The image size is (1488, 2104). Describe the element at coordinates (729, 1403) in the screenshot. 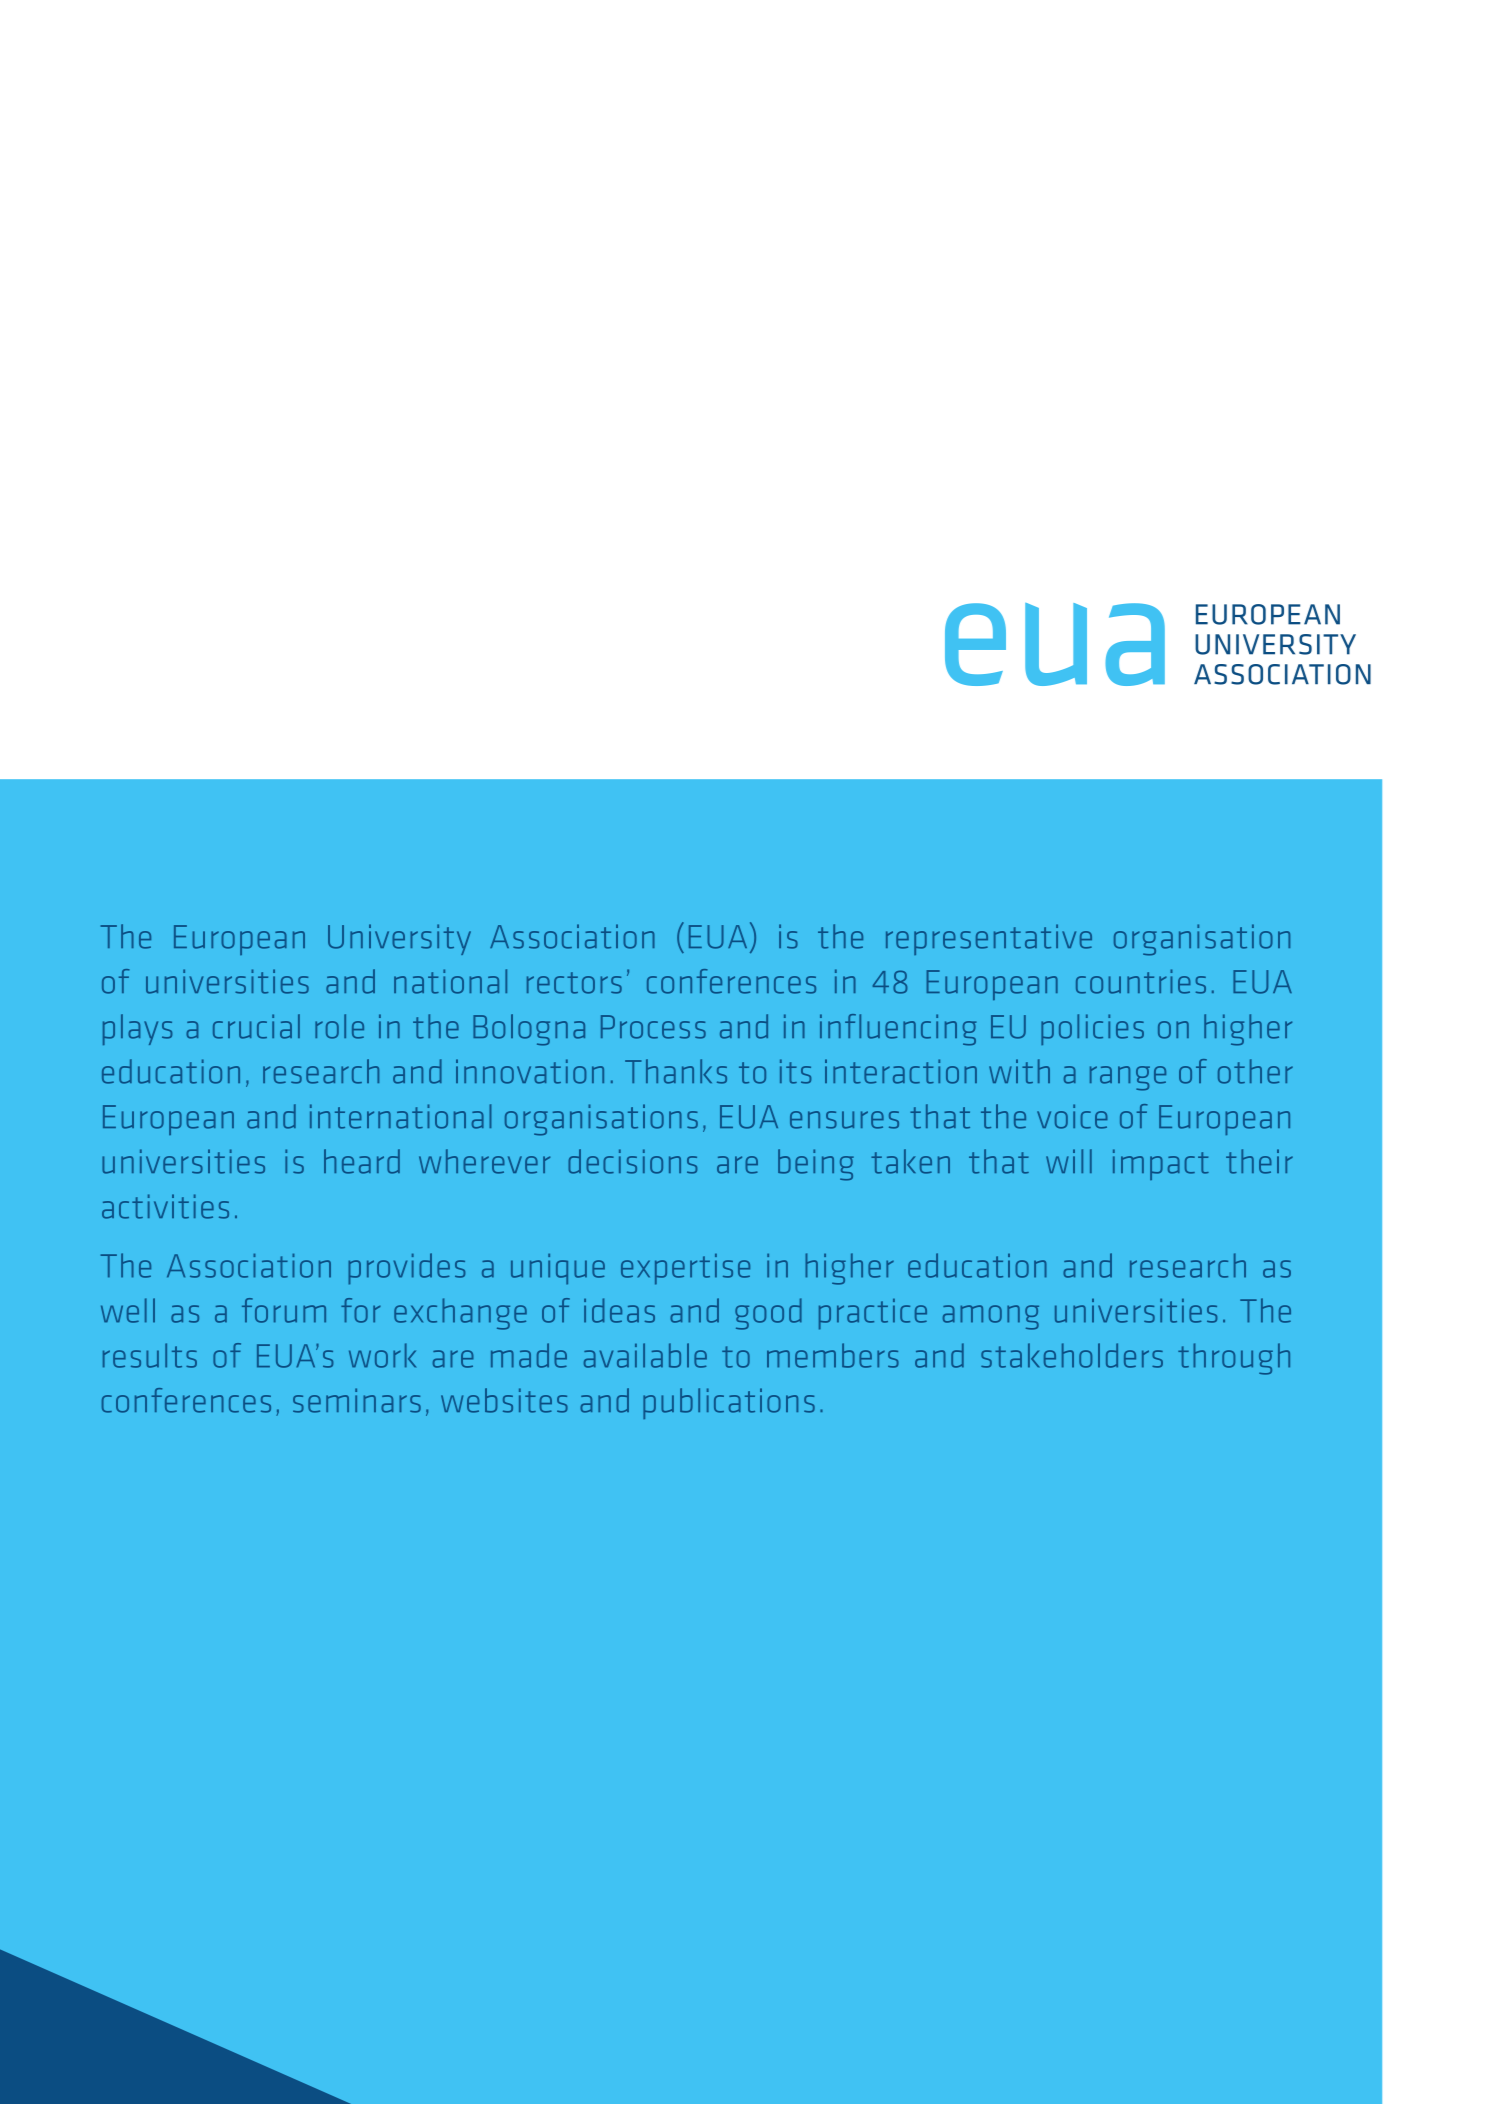

I see `publications` at that location.
